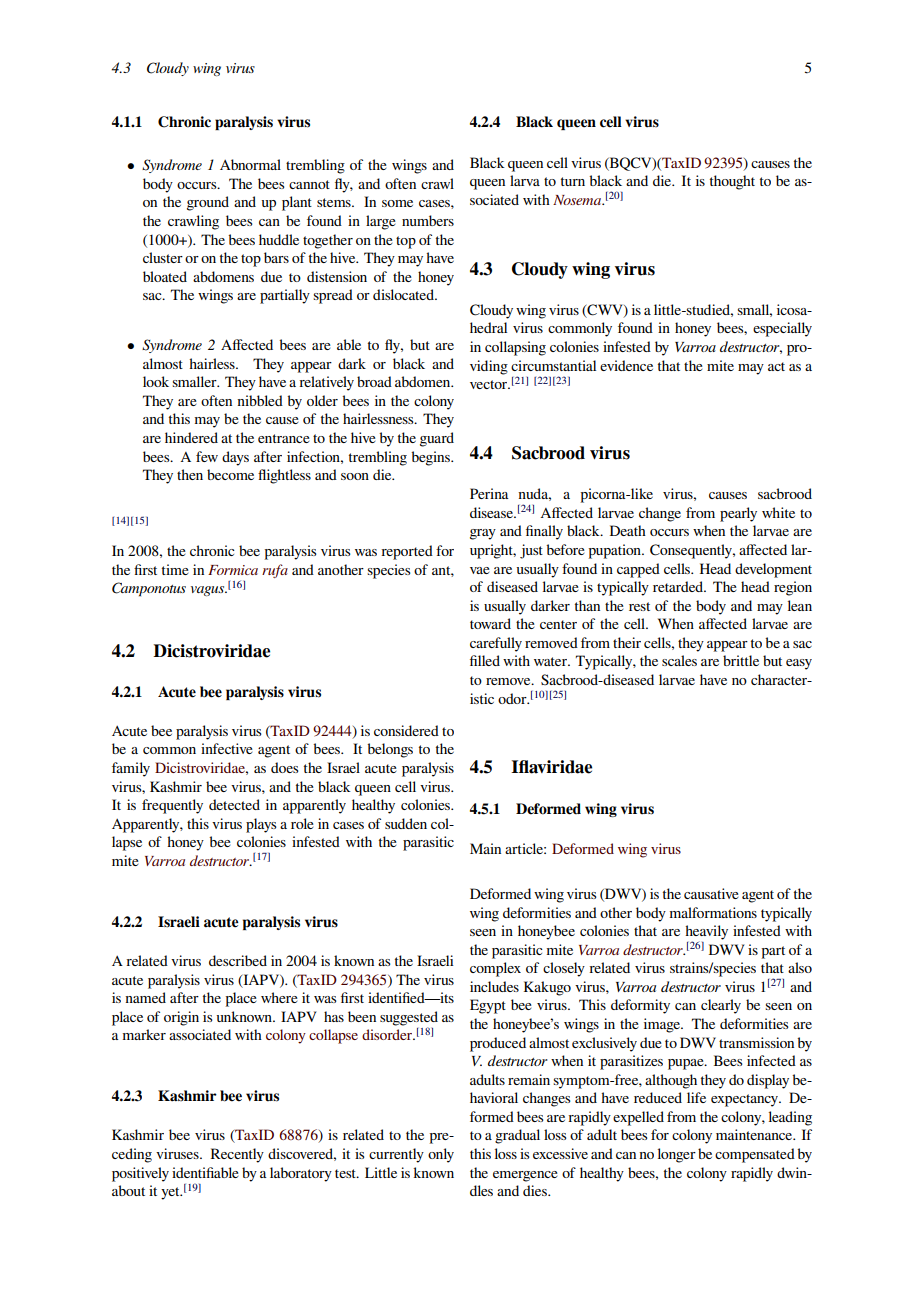 The image size is (924, 1308). What do you see at coordinates (483, 534) in the screenshot?
I see `gray` at bounding box center [483, 534].
